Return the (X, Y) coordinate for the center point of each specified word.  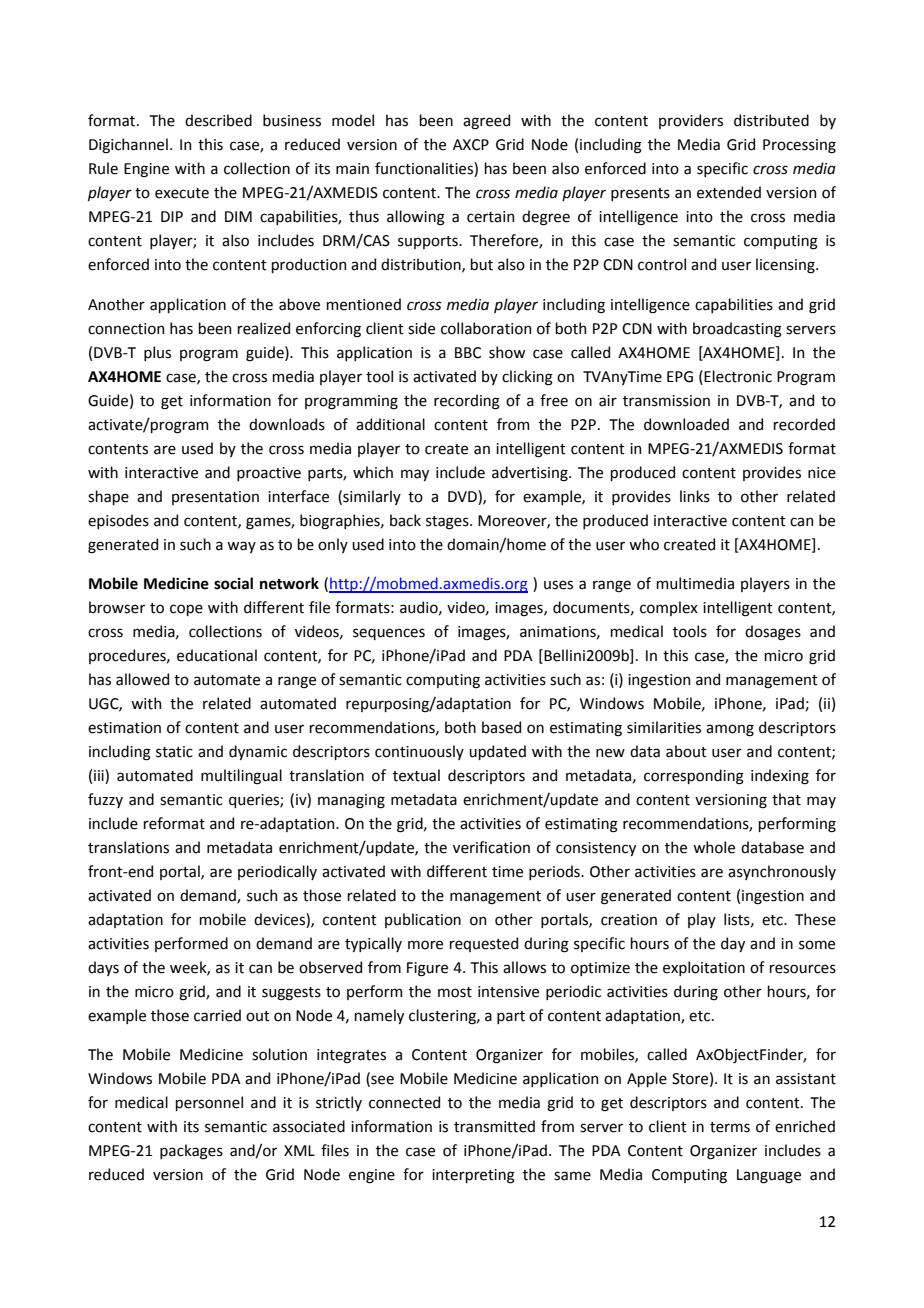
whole (714, 847)
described (218, 120)
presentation (215, 498)
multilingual (241, 777)
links (695, 496)
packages (191, 1152)
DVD (463, 496)
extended (729, 192)
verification (491, 847)
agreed (486, 122)
